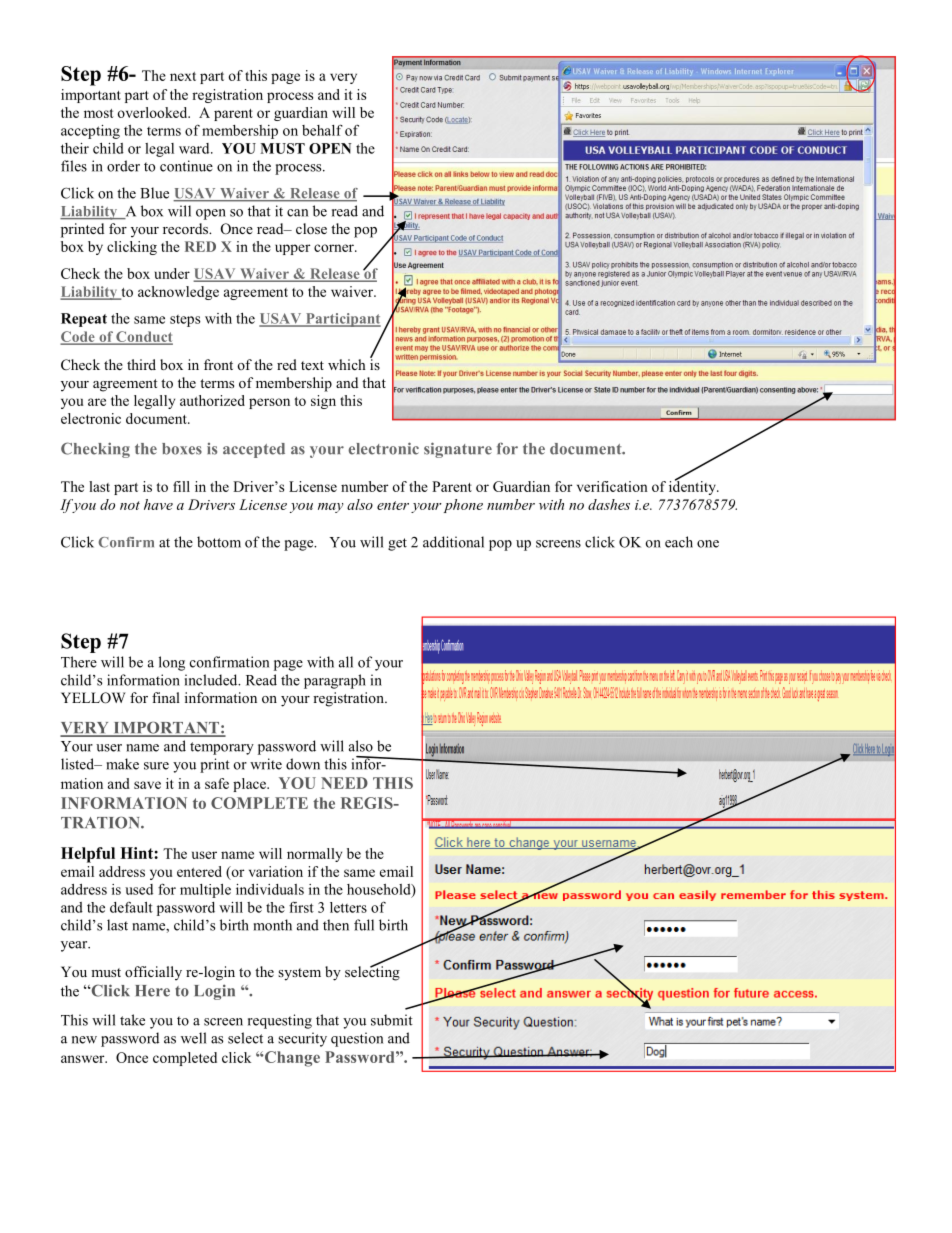  I want to click on get, so click(397, 544).
